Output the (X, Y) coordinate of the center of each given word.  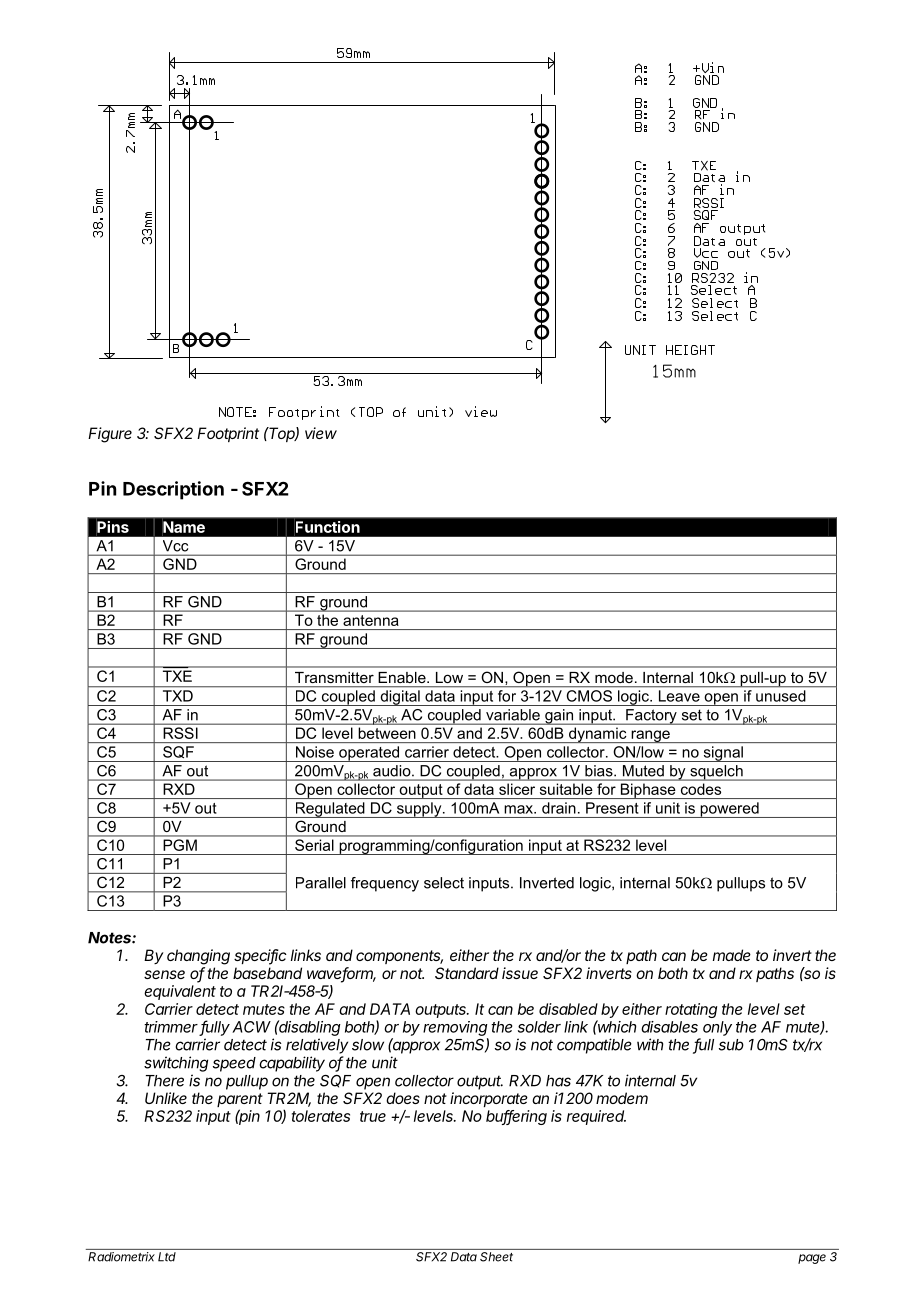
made (732, 955)
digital (400, 698)
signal (723, 754)
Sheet (496, 1257)
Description (173, 490)
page (812, 1259)
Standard (467, 973)
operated (369, 754)
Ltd (167, 1257)
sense (164, 974)
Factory (651, 717)
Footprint (228, 434)
